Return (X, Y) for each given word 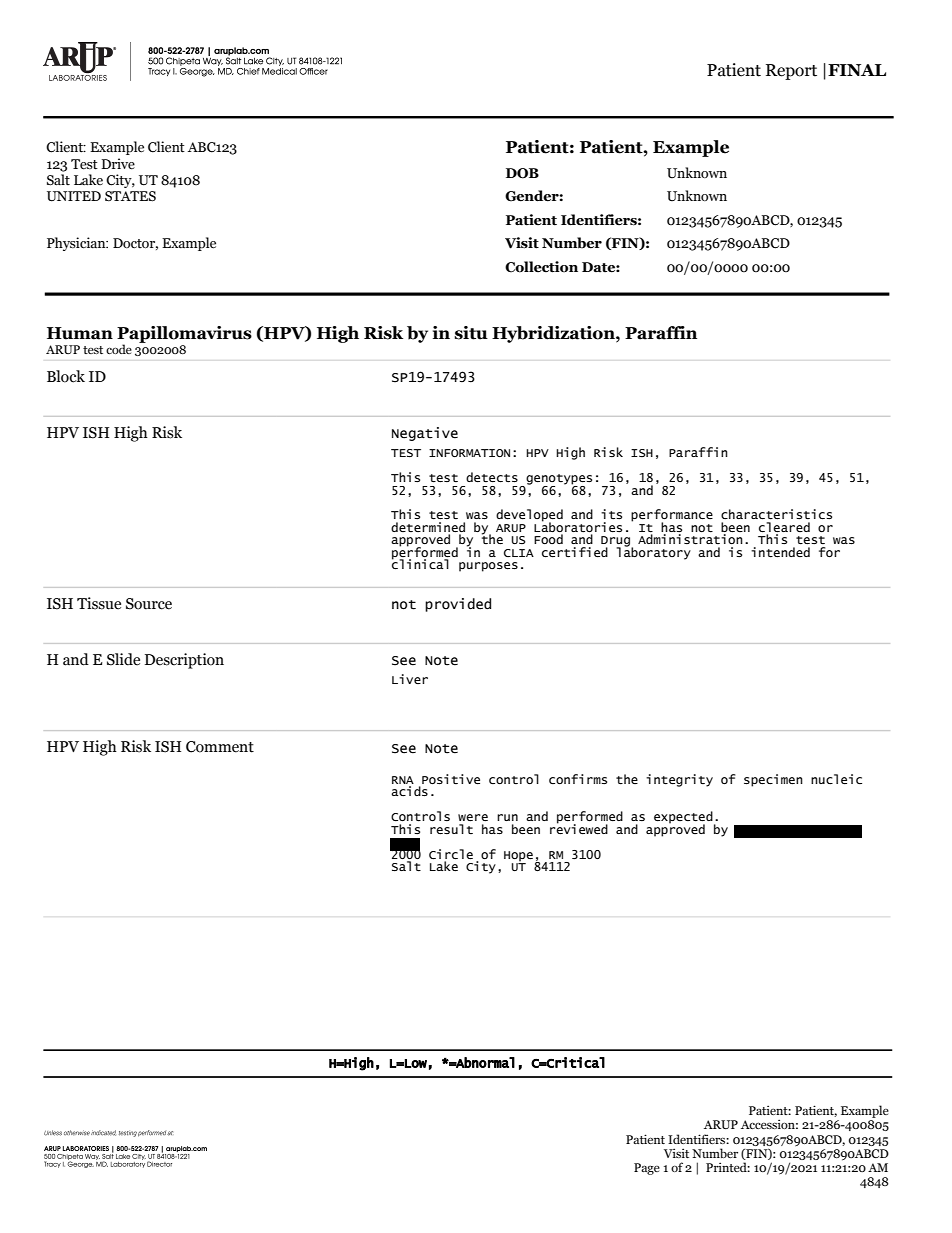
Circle (451, 854)
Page (647, 1169)
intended (780, 552)
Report (791, 72)
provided (458, 605)
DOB (522, 173)
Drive (118, 164)
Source (149, 604)
